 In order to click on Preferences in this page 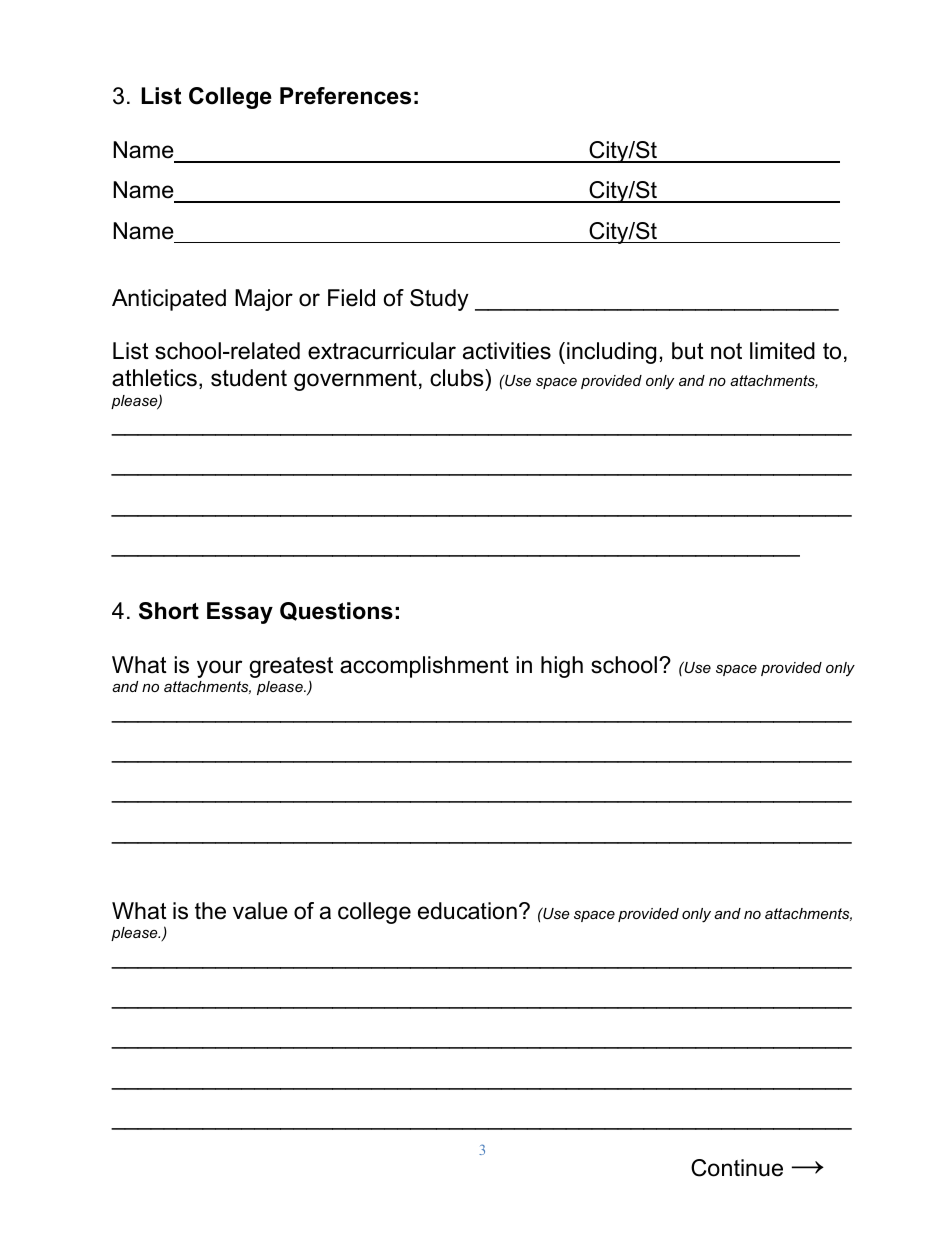, I will do `click(345, 96)`.
